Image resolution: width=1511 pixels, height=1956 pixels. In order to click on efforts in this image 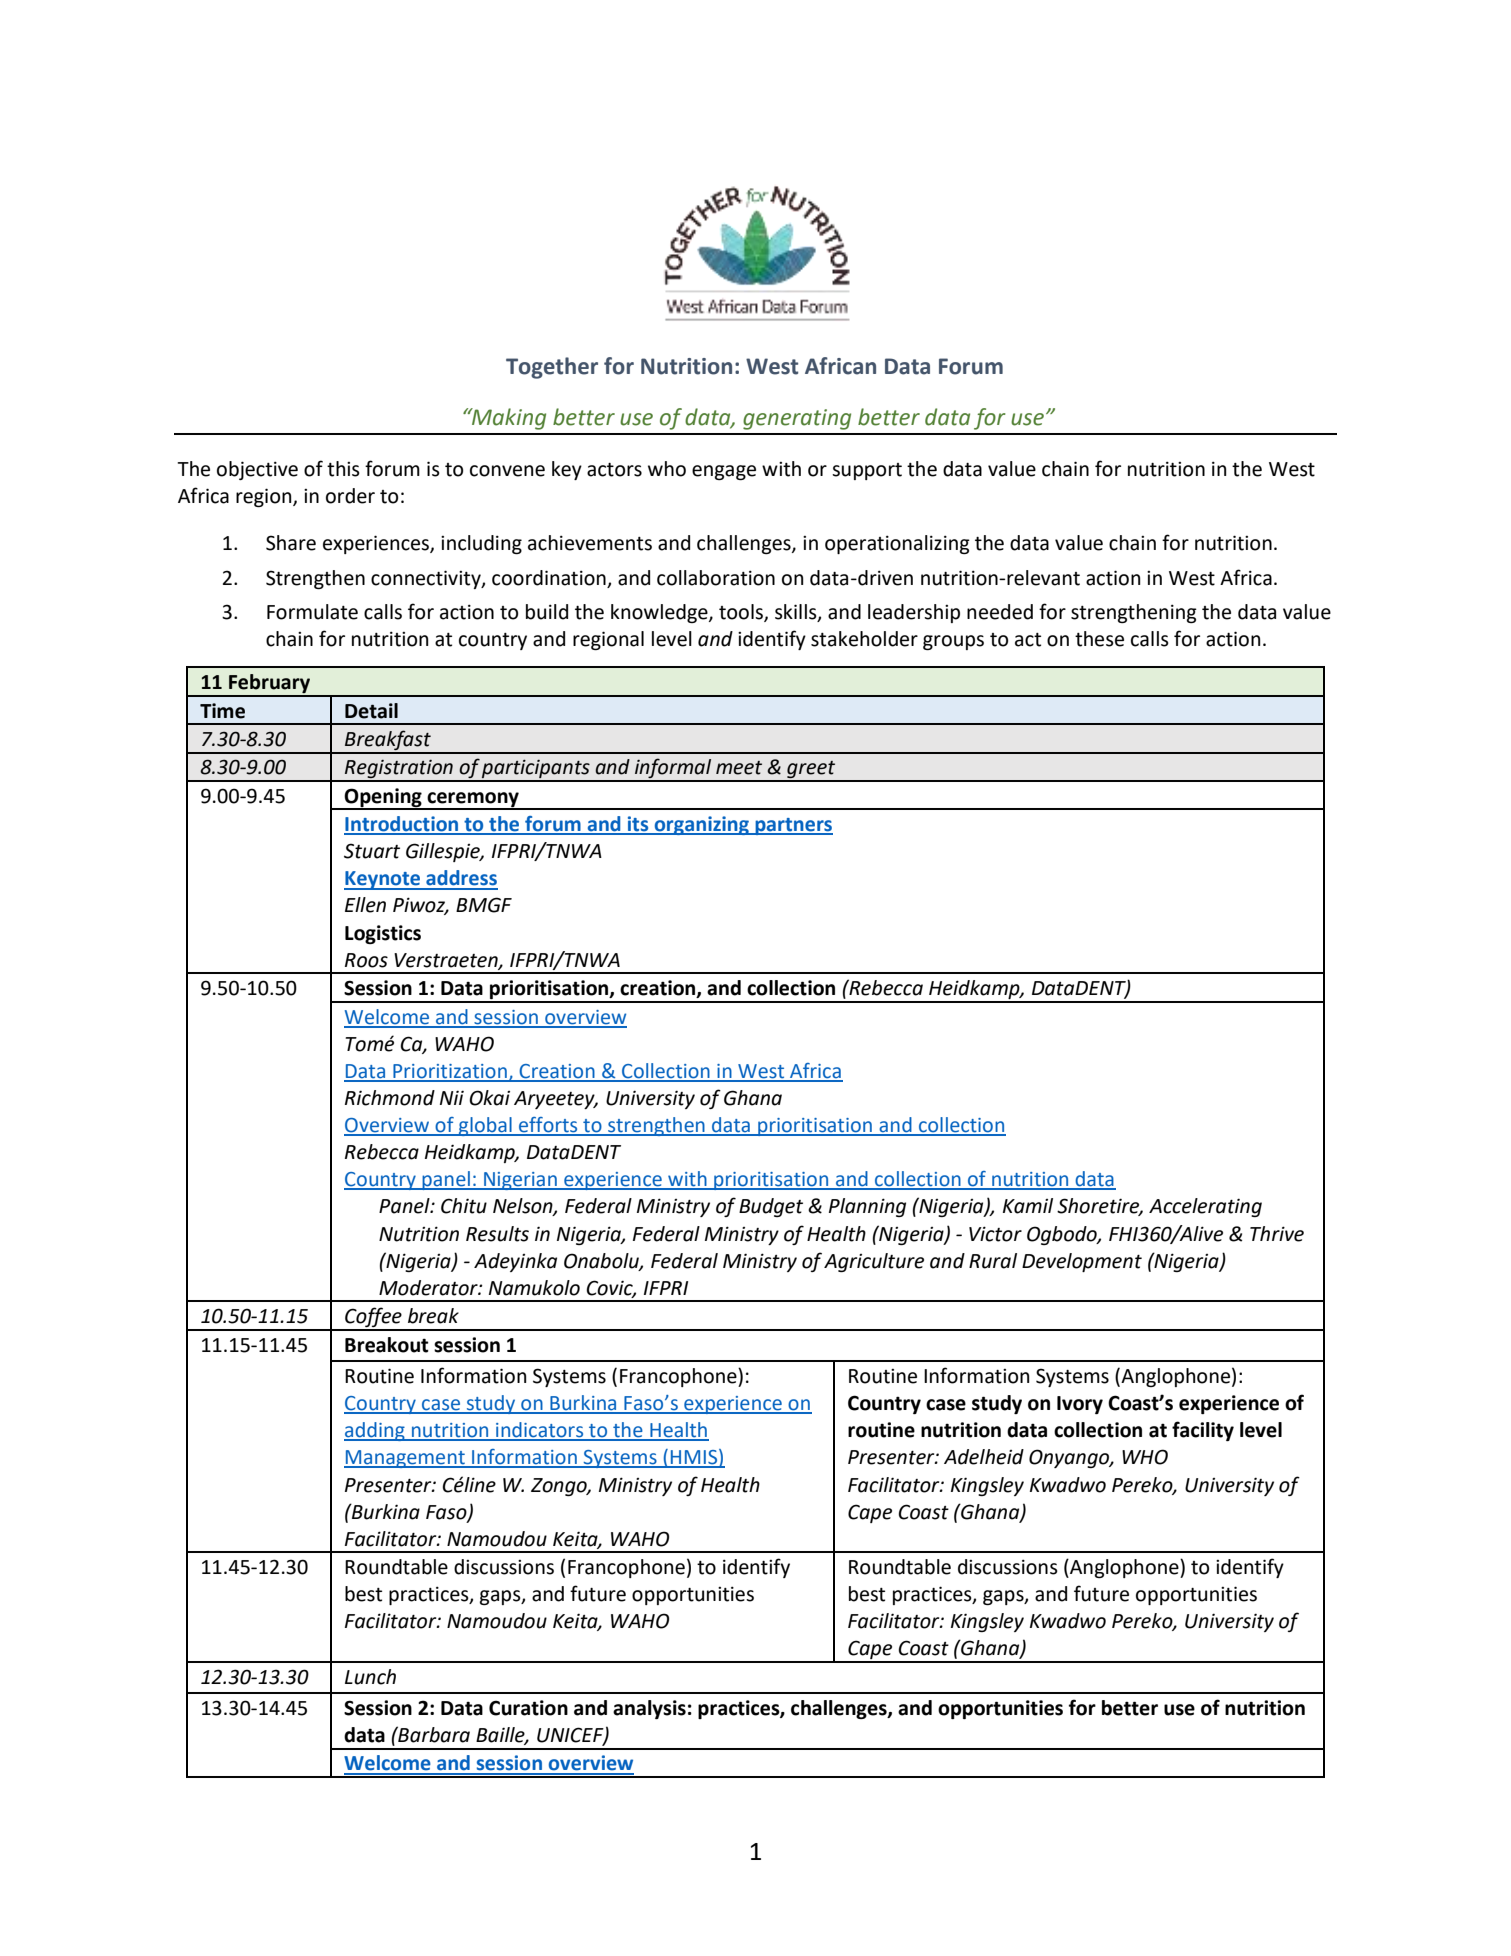, I will do `click(548, 1126)`.
